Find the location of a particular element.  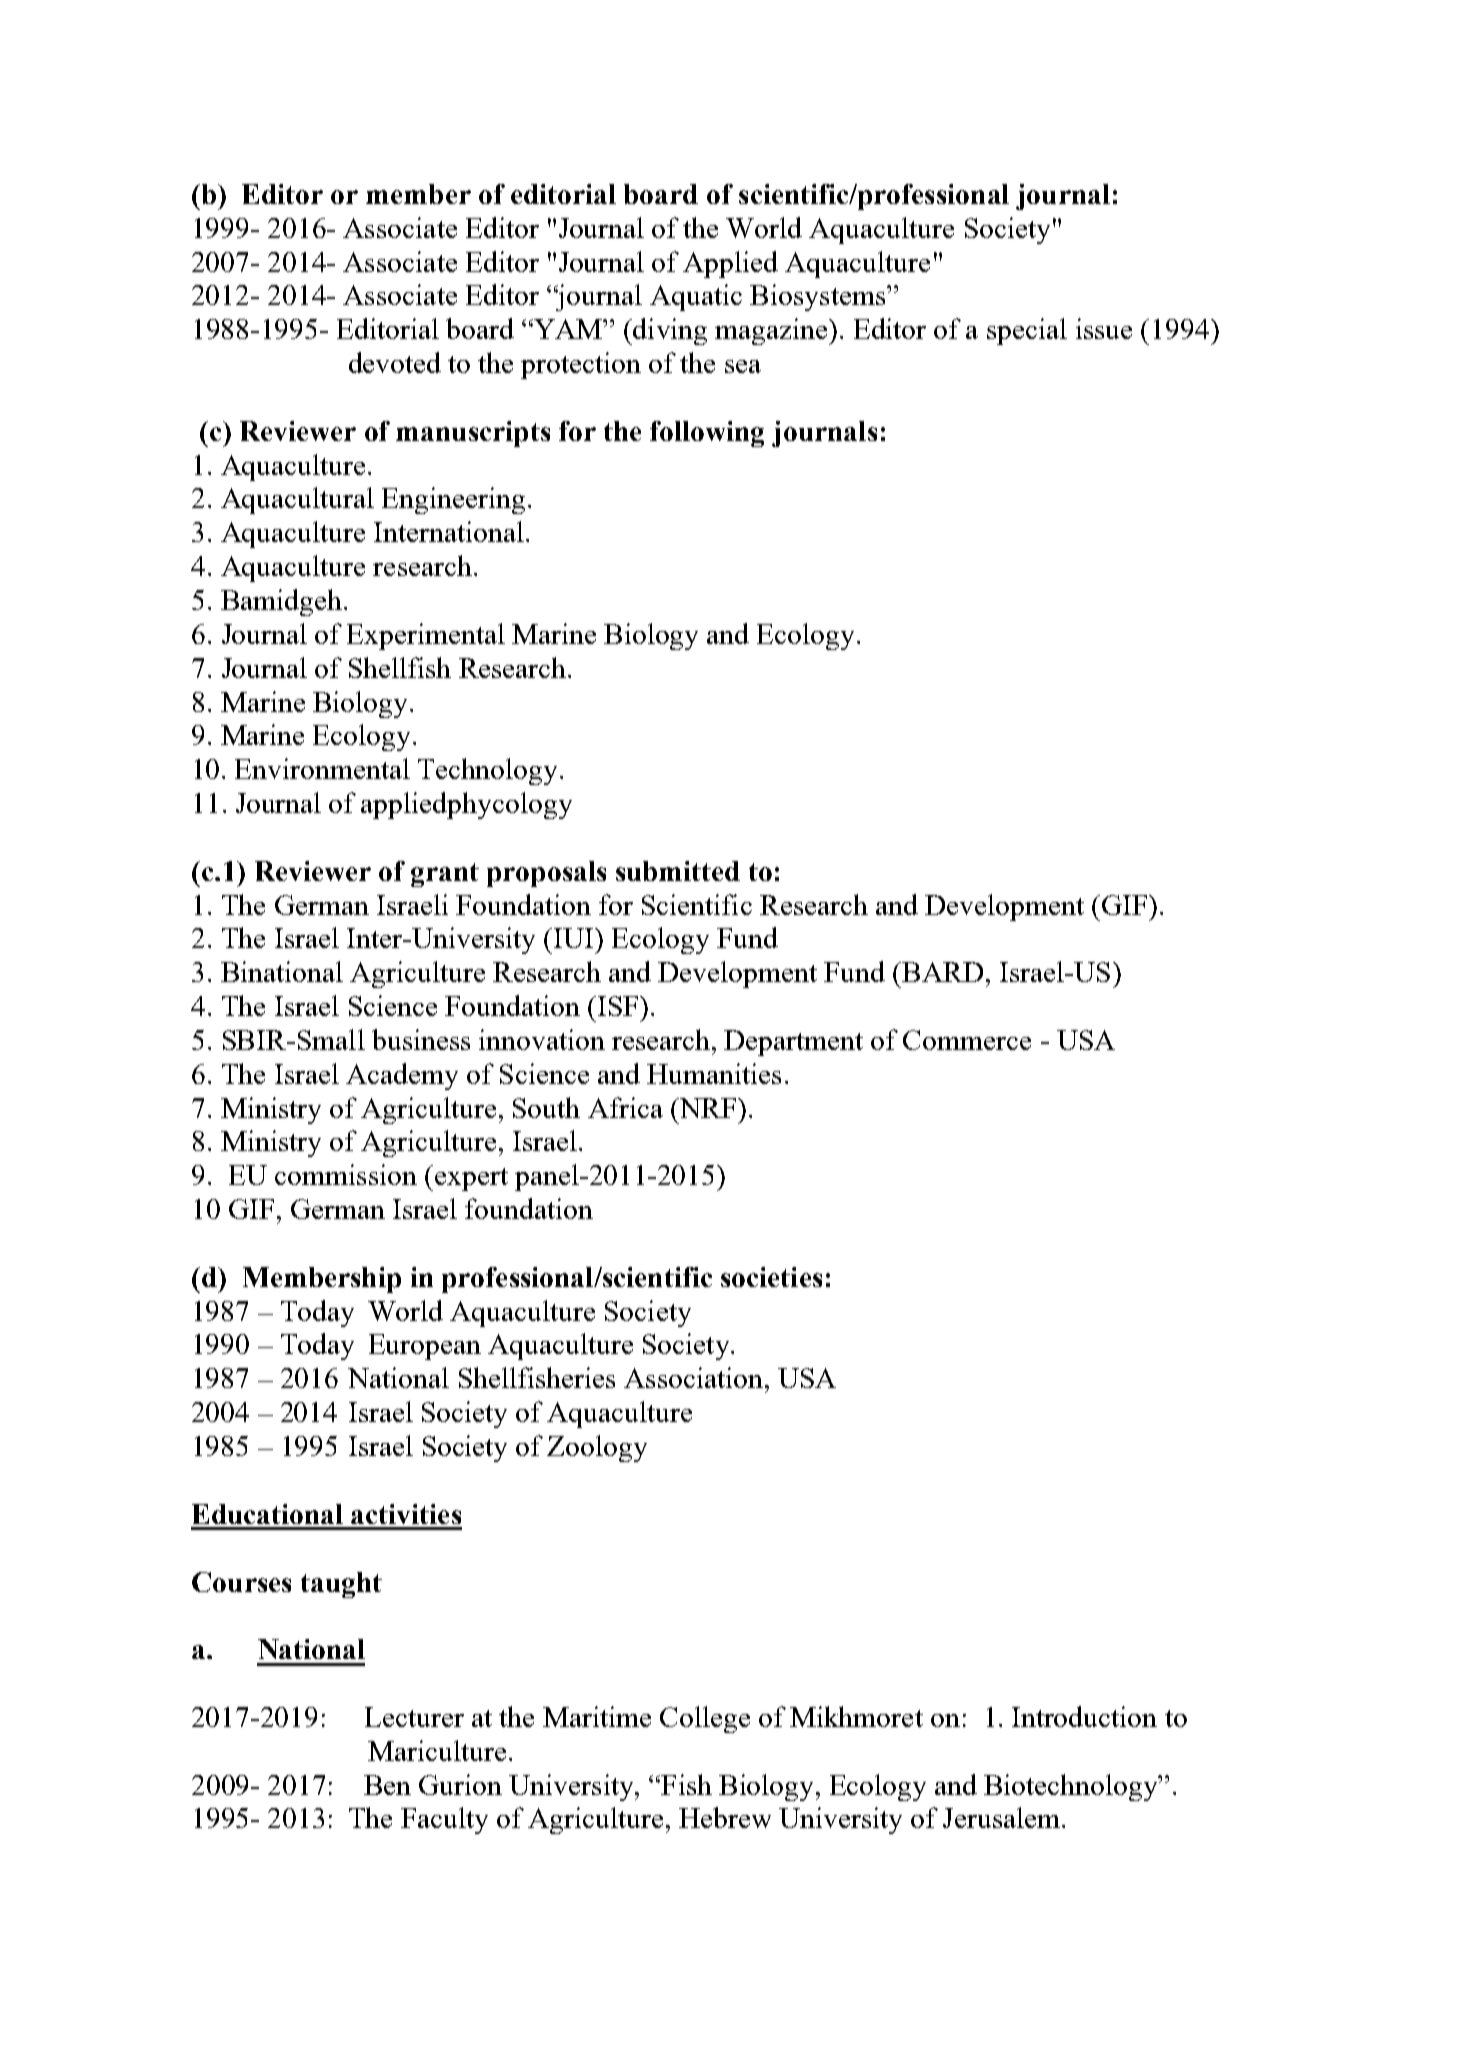

diving is located at coordinates (669, 331).
